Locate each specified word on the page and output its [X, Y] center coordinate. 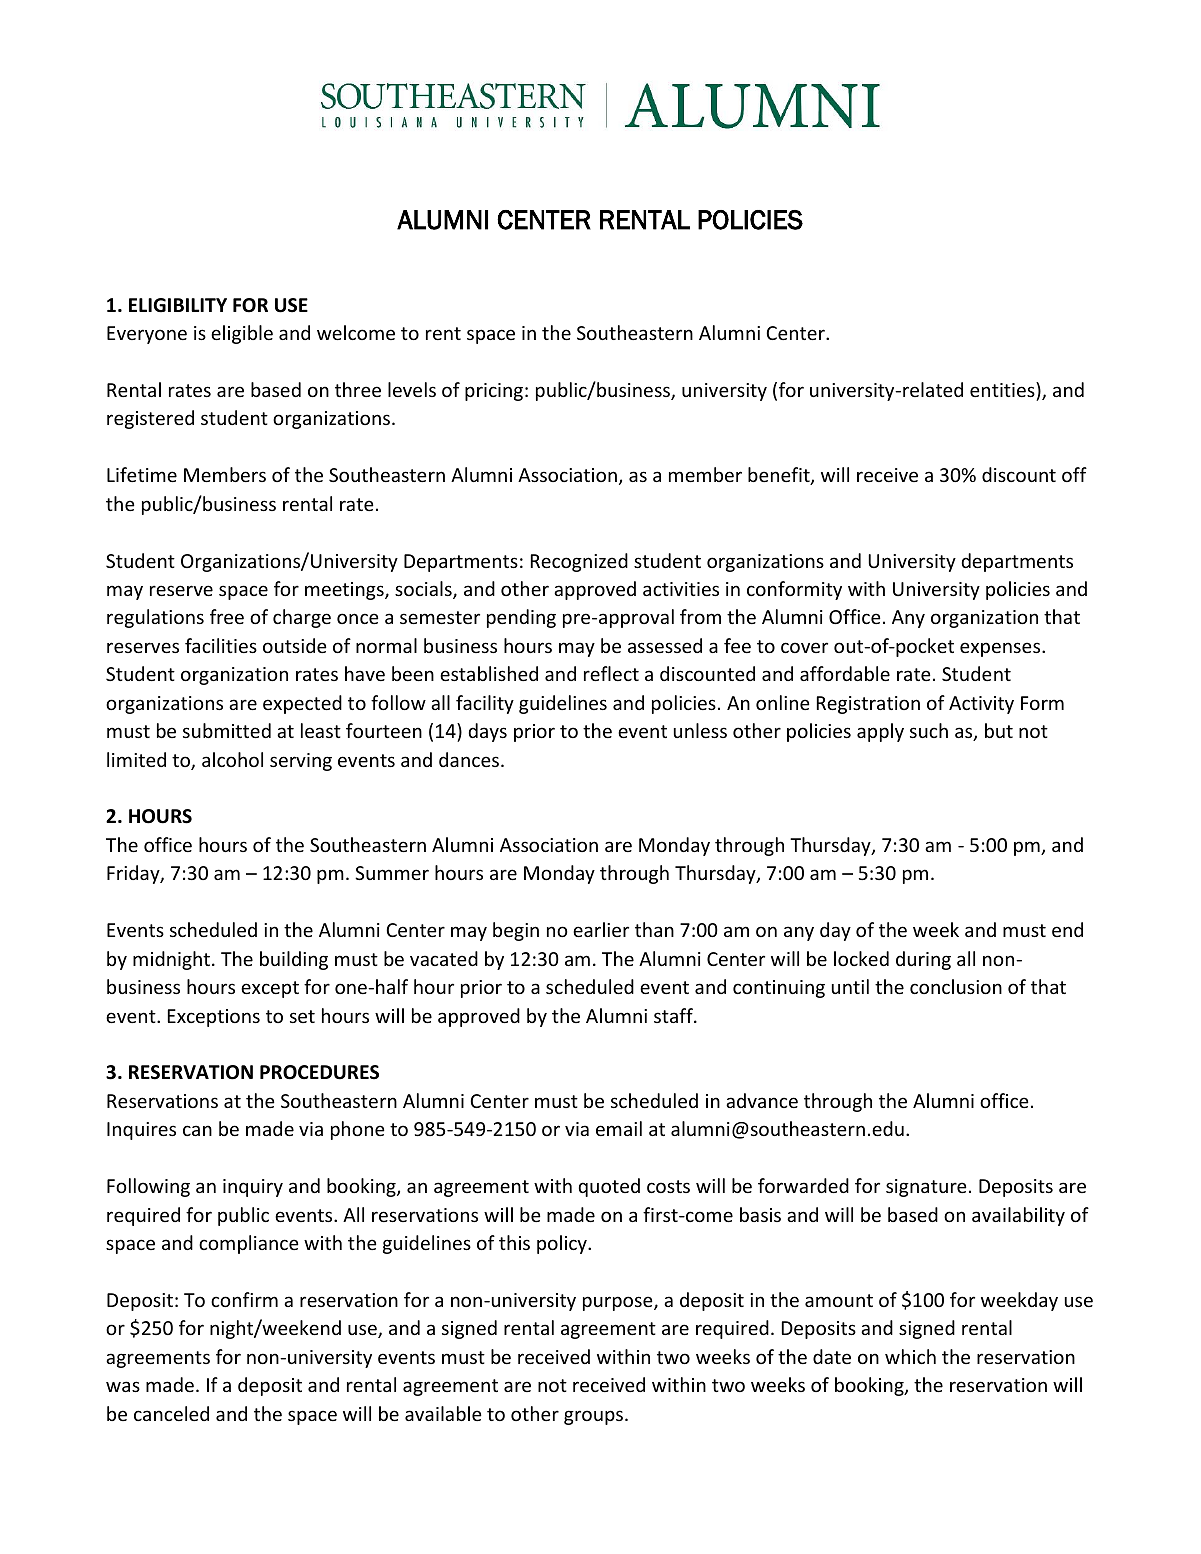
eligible [242, 334]
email [619, 1128]
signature [926, 1188]
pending [521, 618]
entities [1003, 389]
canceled [171, 1413]
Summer [392, 873]
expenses [1001, 649]
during [923, 960]
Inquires [141, 1131]
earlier [601, 929]
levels [412, 389]
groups [595, 1417]
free [227, 616]
